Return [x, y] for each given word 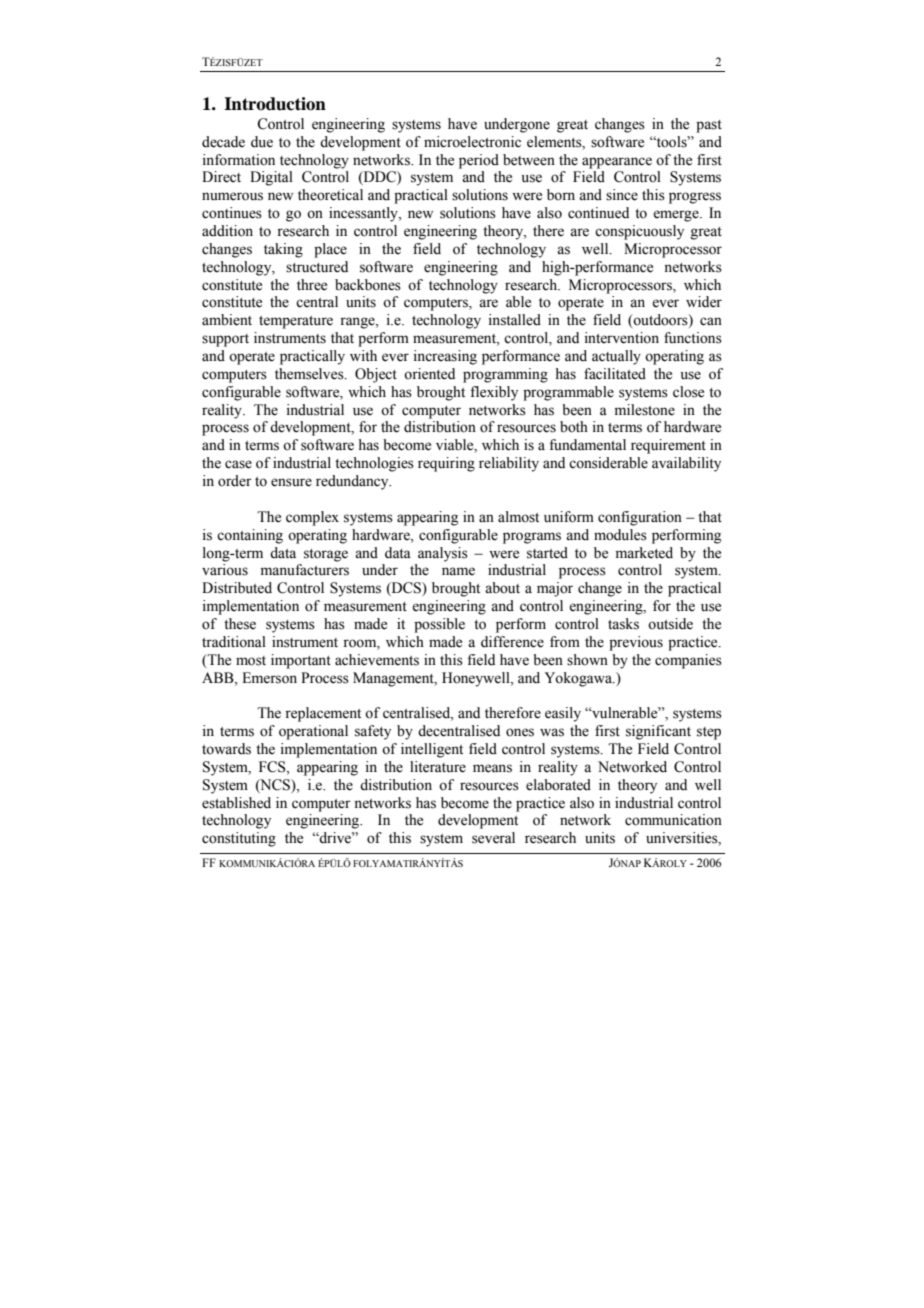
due [262, 142]
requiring [446, 464]
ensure [291, 482]
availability [686, 464]
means [492, 768]
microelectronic [472, 142]
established [236, 803]
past [709, 126]
